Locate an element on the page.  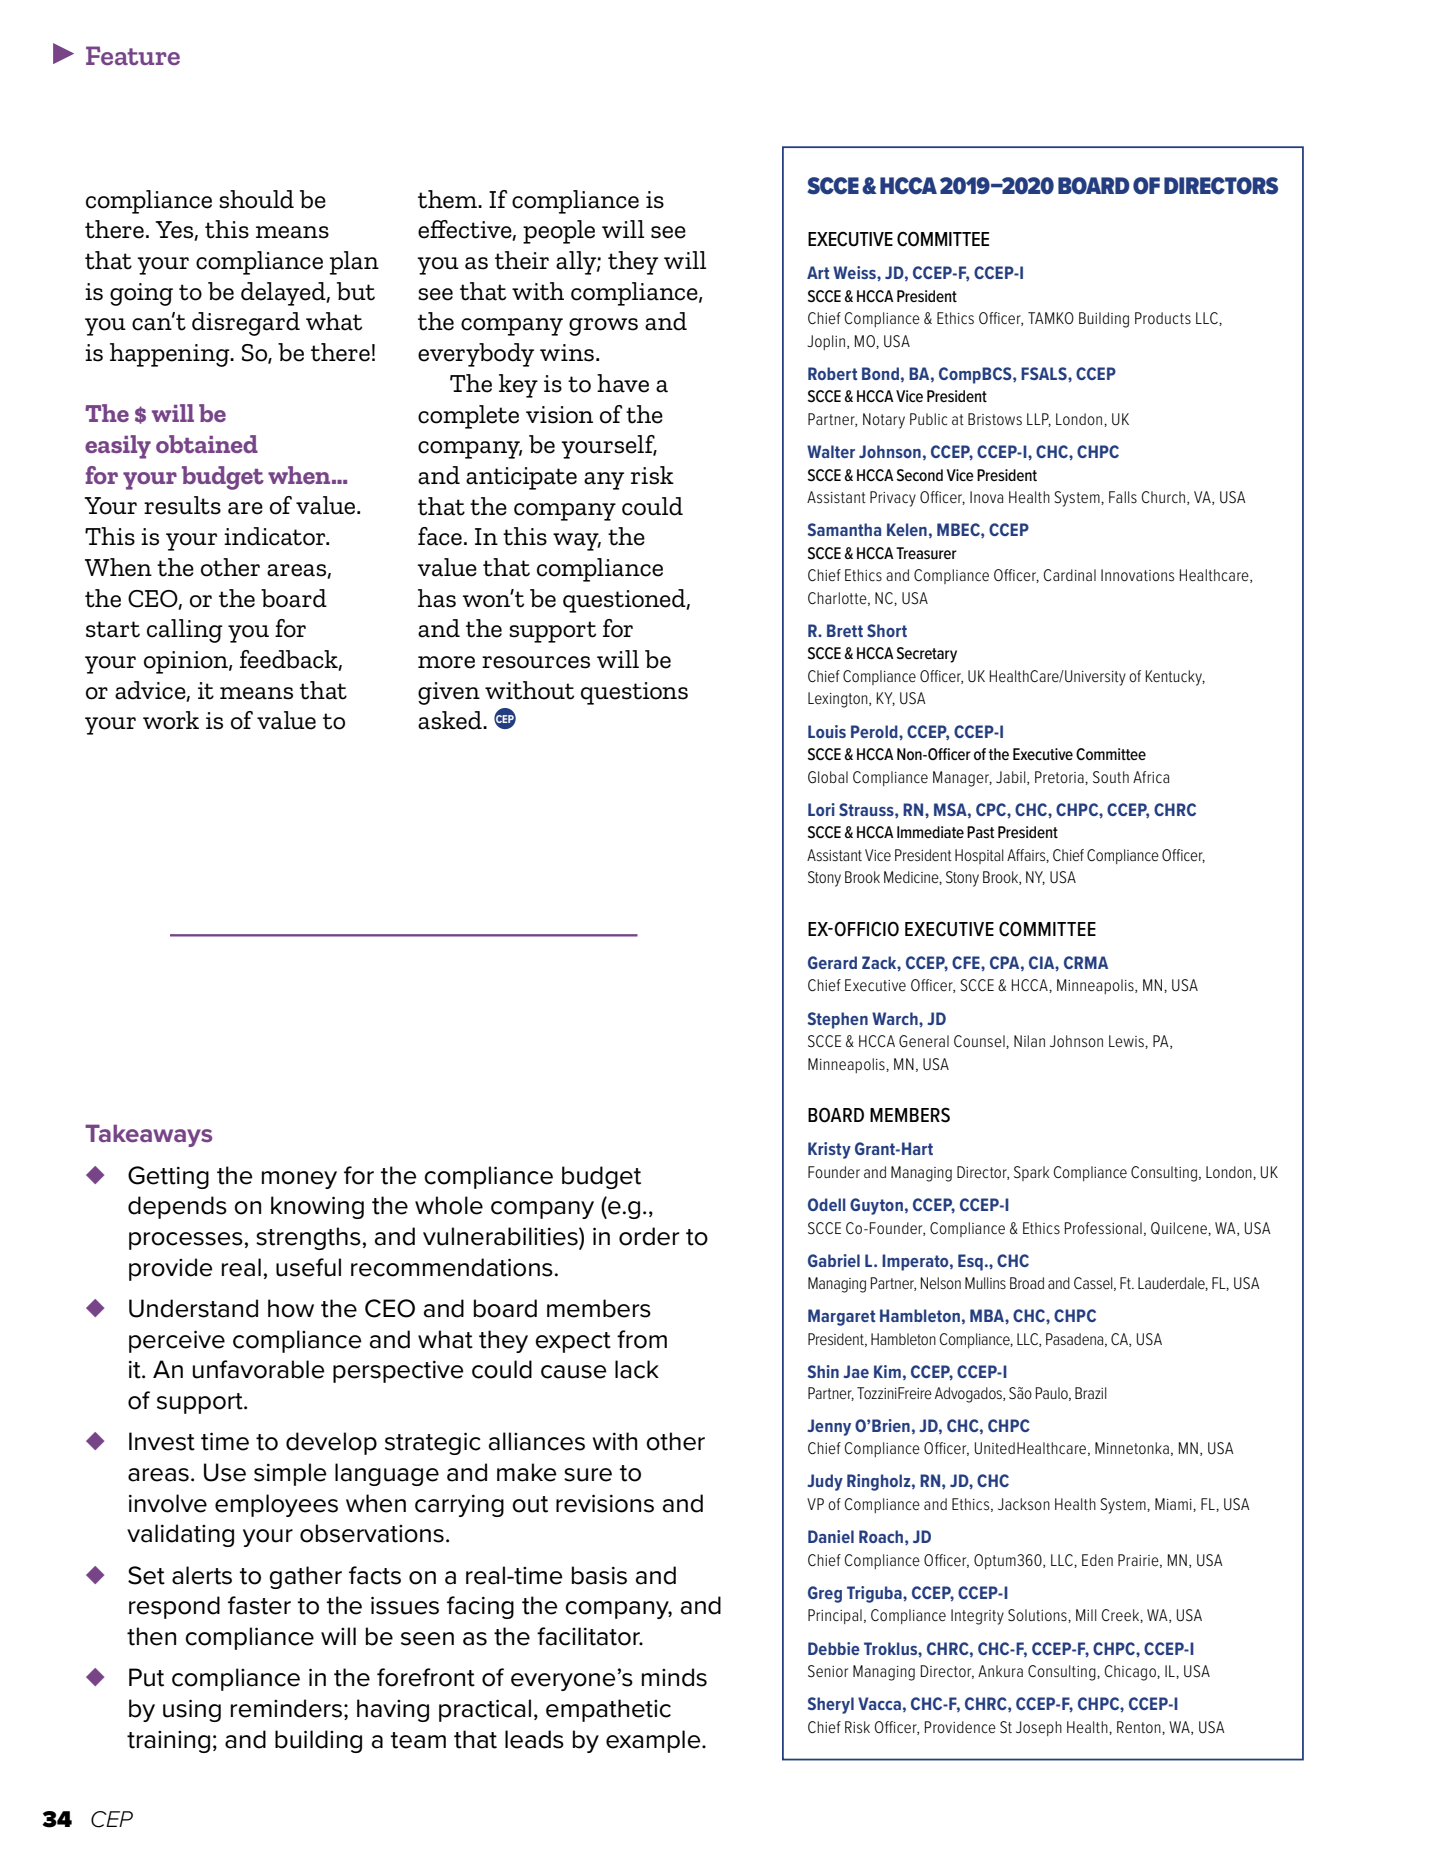
minds is located at coordinates (674, 1677).
